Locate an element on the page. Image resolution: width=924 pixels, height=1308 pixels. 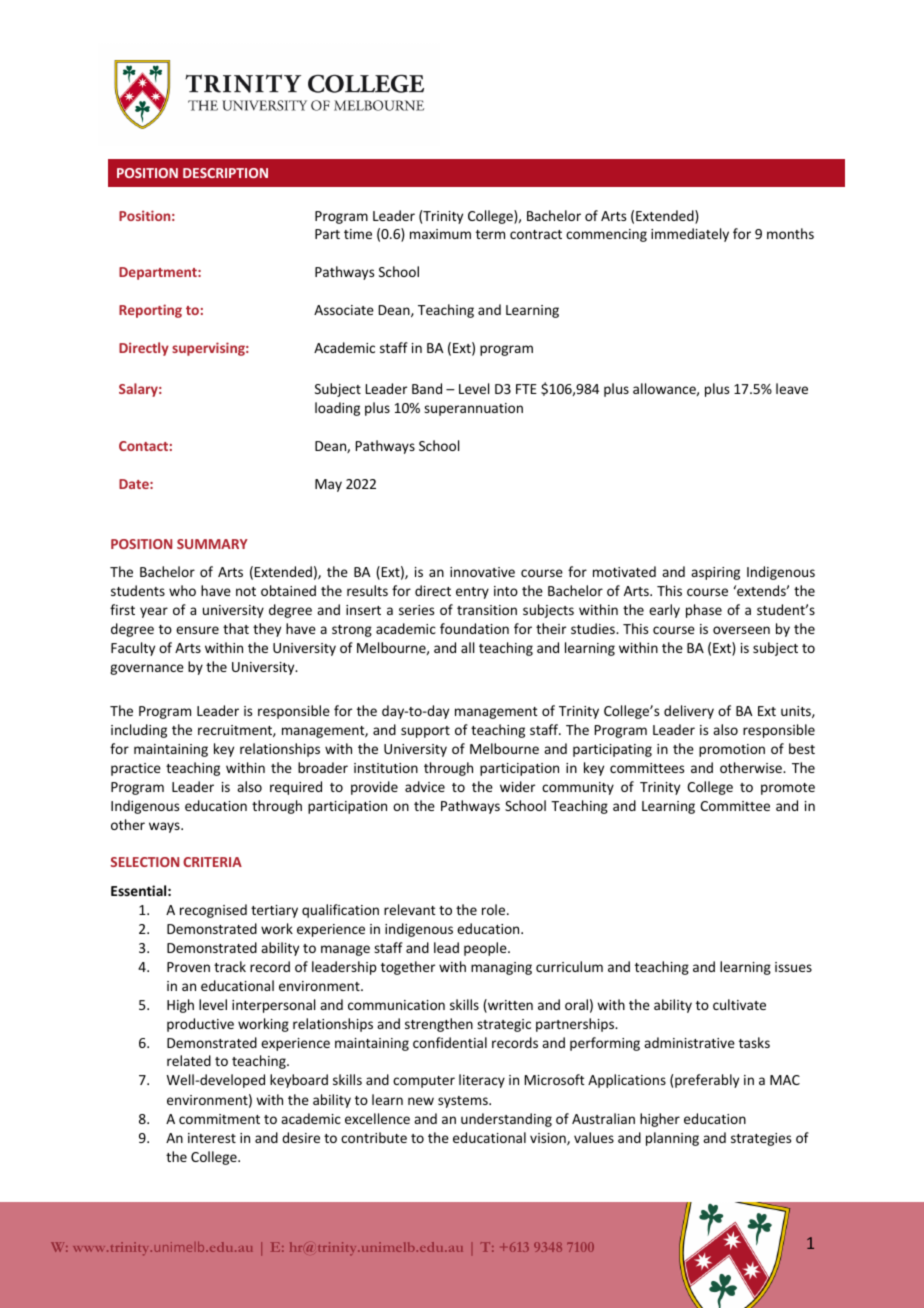
preferably is located at coordinates (707, 1081).
